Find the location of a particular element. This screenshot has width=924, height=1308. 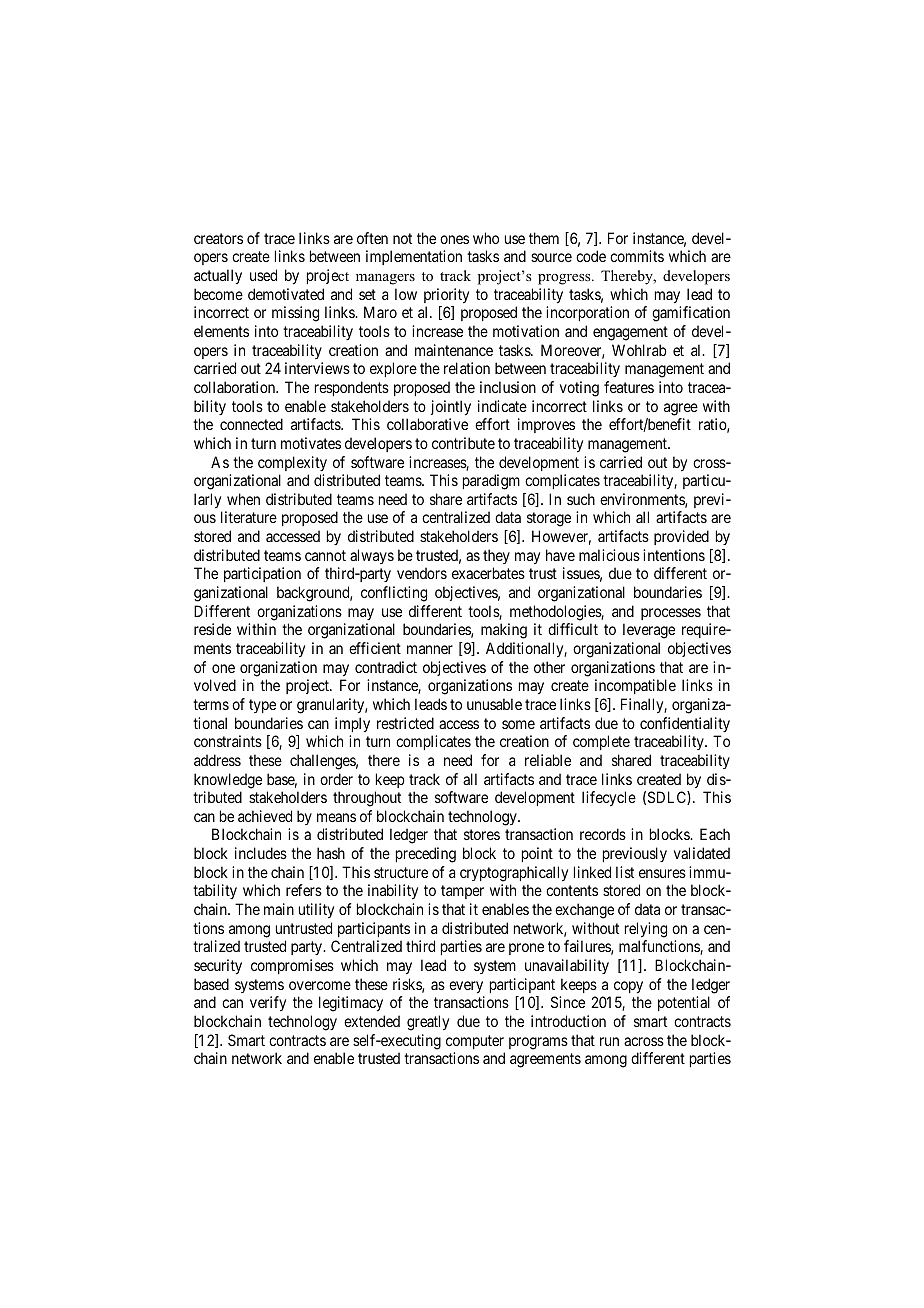

ones is located at coordinates (454, 239).
